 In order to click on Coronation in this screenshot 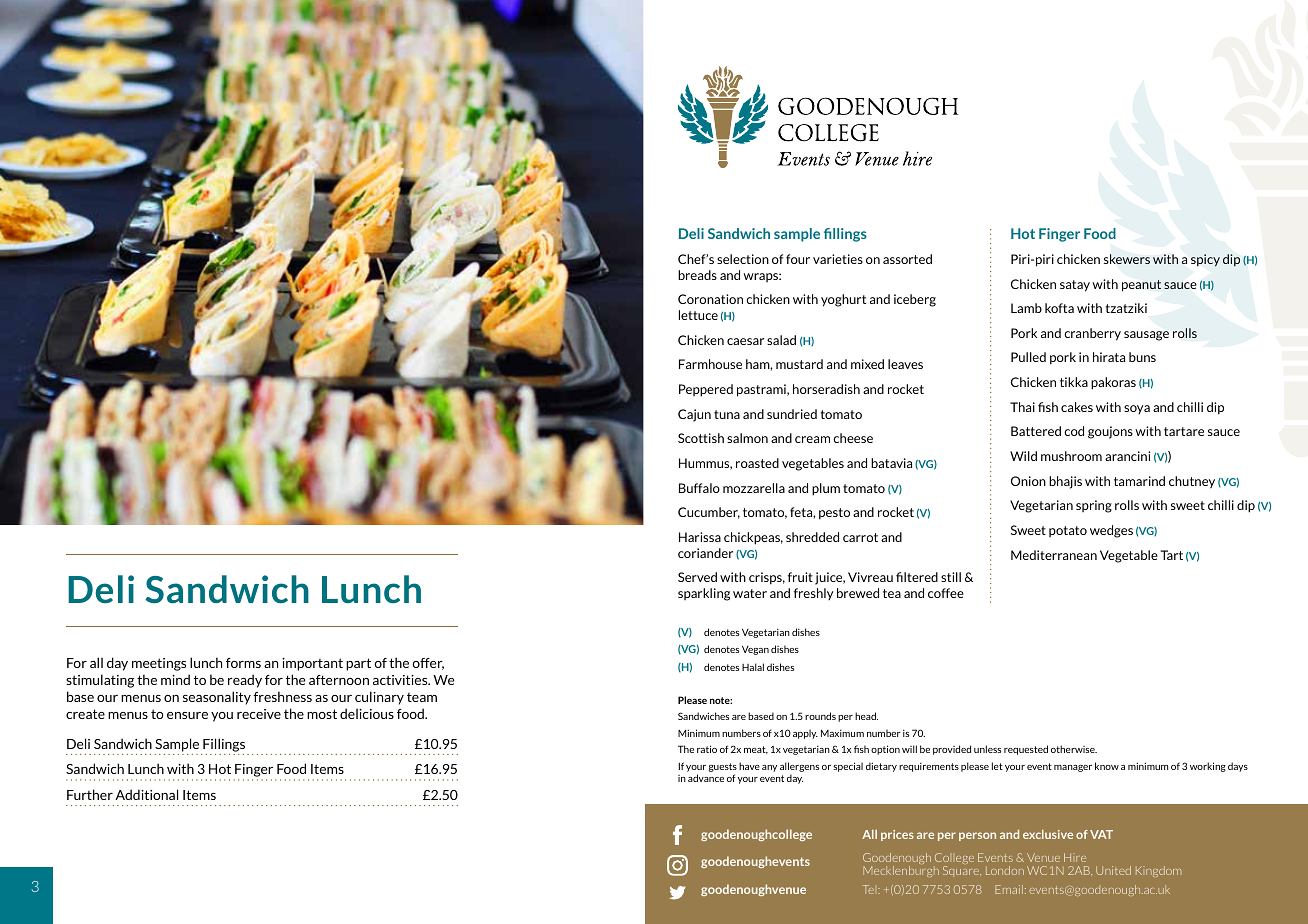, I will do `click(710, 299)`.
